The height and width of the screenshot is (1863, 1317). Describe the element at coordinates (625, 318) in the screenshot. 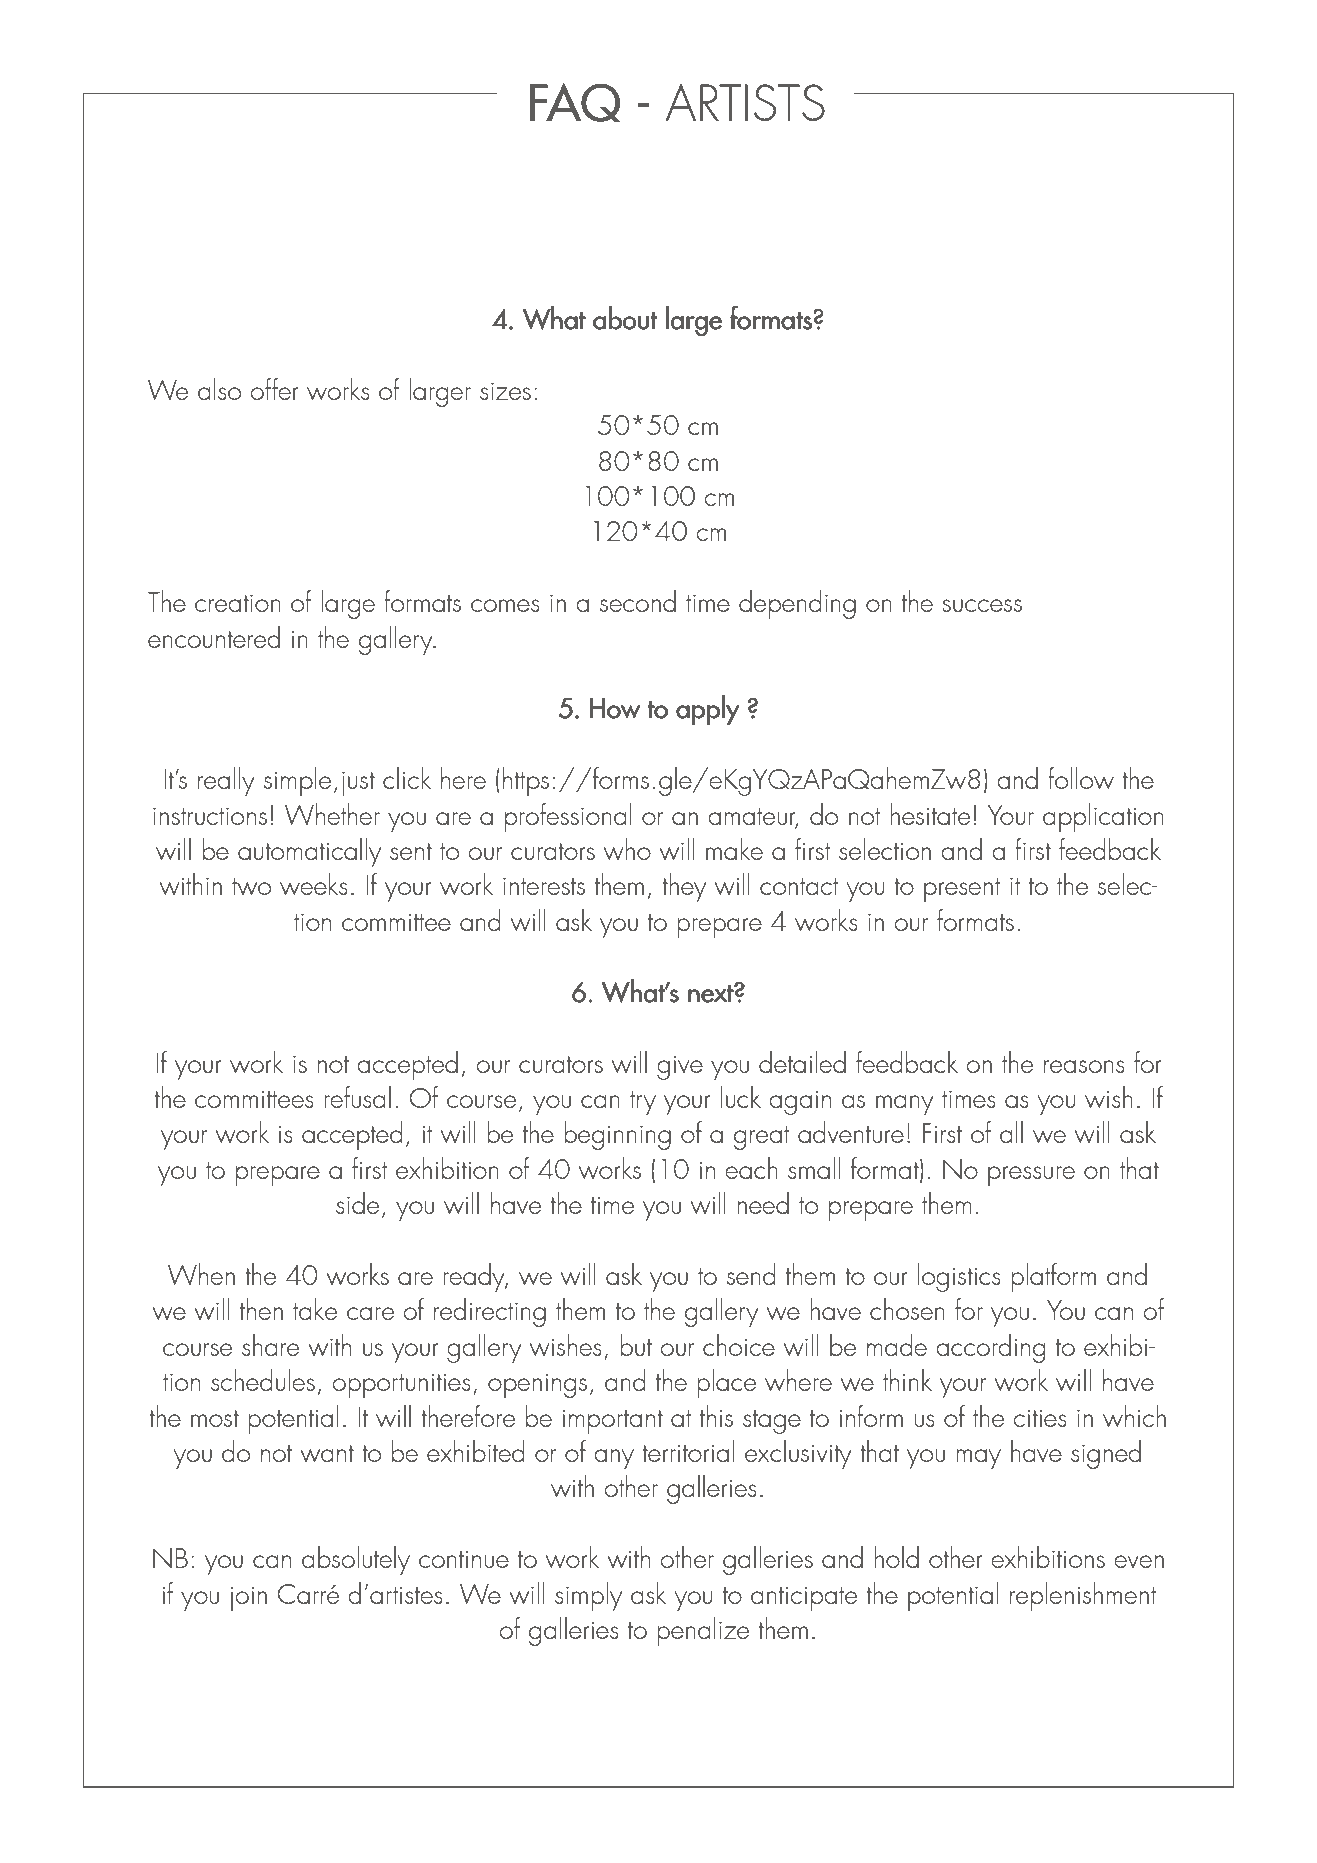

I see `about` at that location.
